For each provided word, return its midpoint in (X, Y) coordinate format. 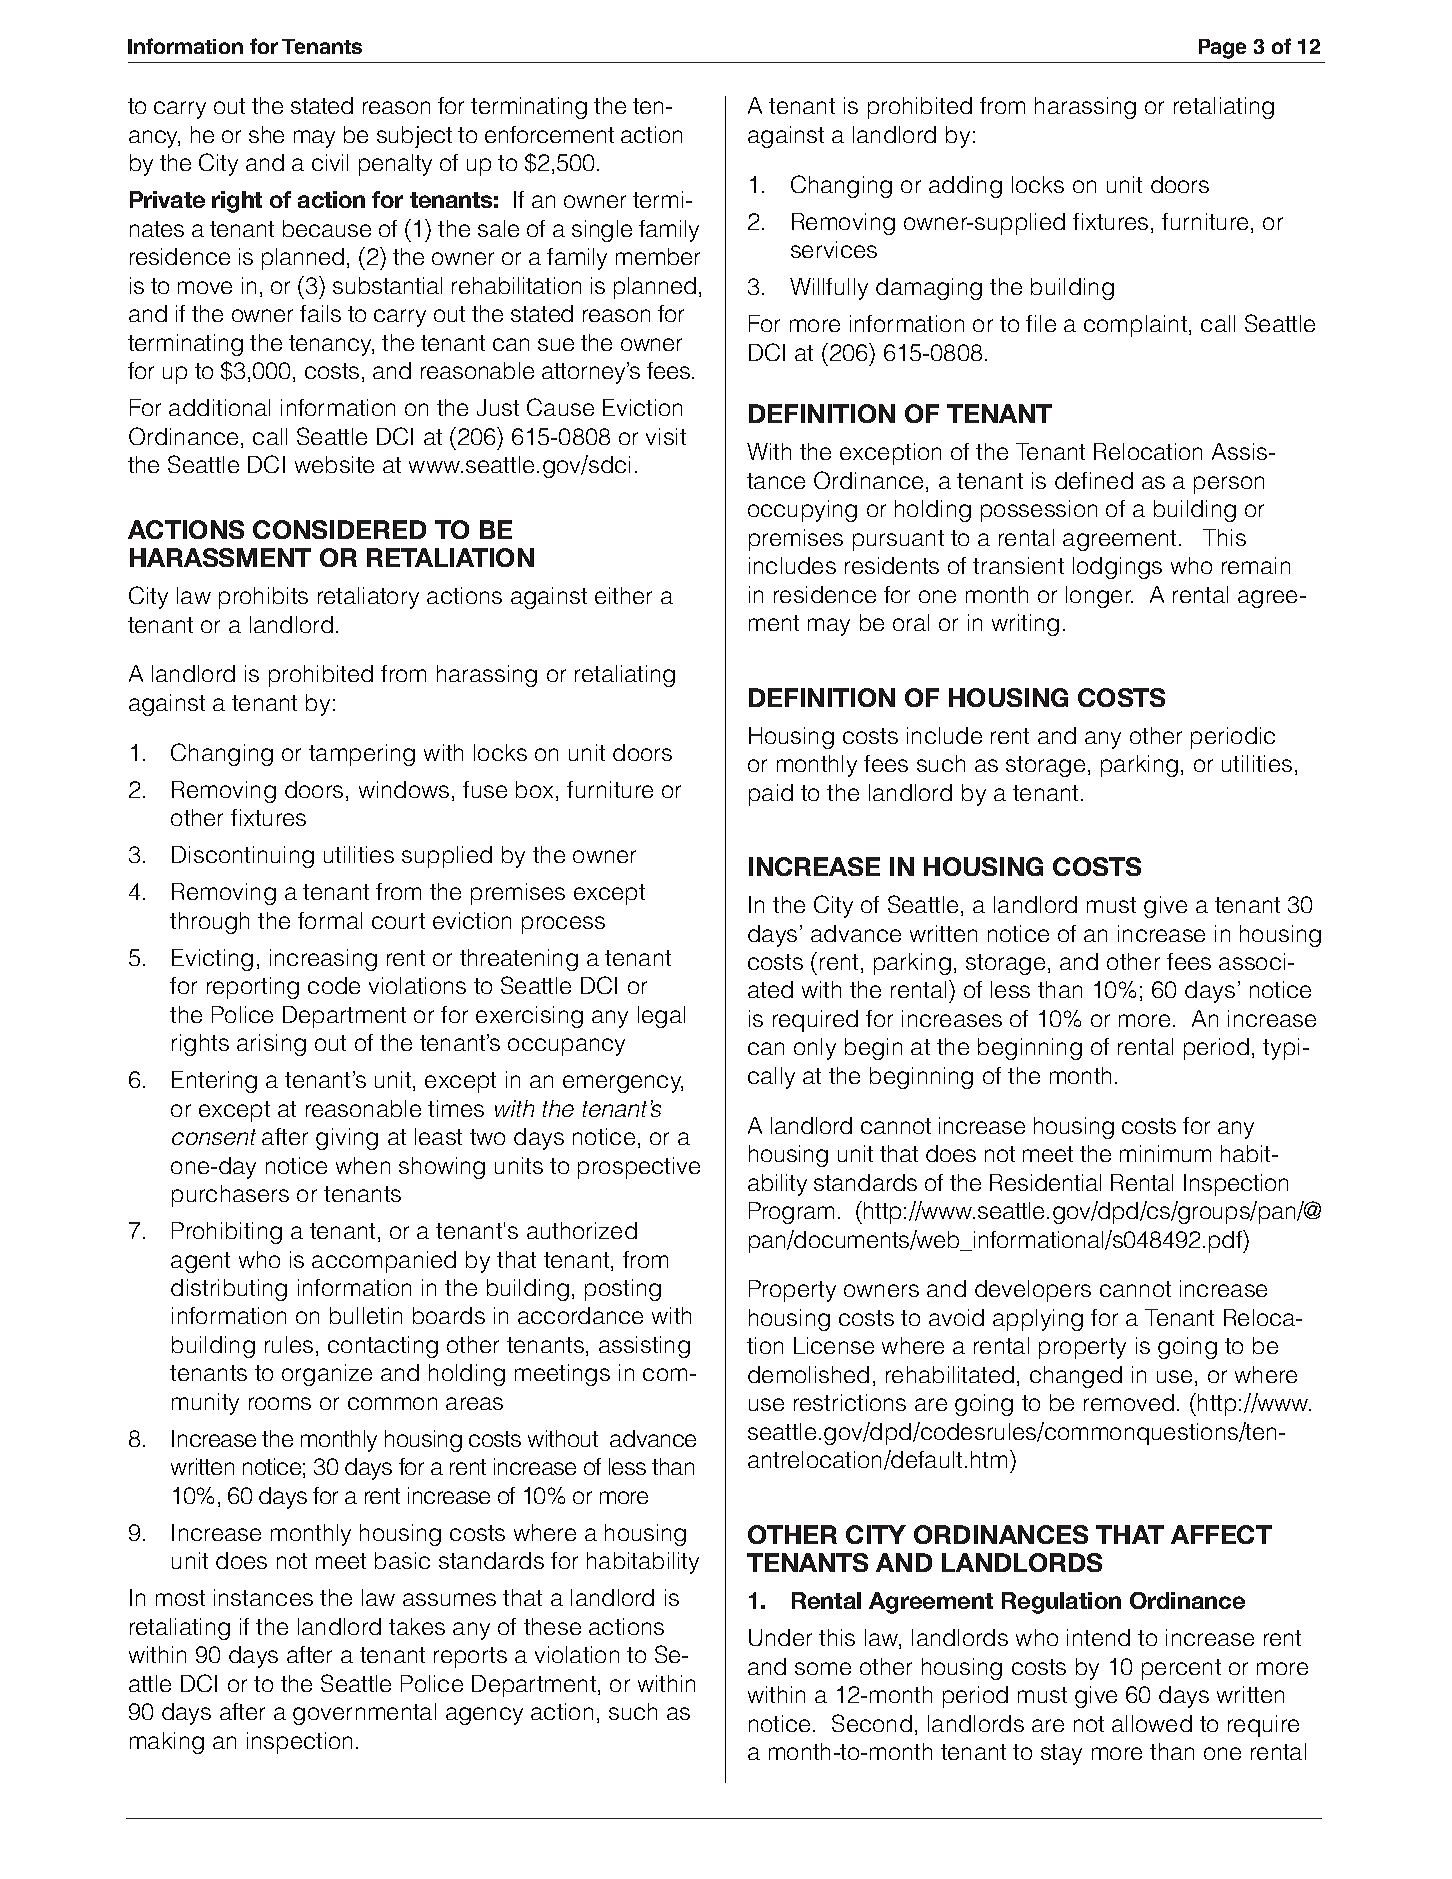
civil (330, 162)
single (602, 231)
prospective (639, 1168)
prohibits (263, 598)
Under (780, 1637)
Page (1222, 49)
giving (347, 1139)
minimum (1165, 1153)
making (167, 1743)
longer (1099, 597)
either (623, 595)
